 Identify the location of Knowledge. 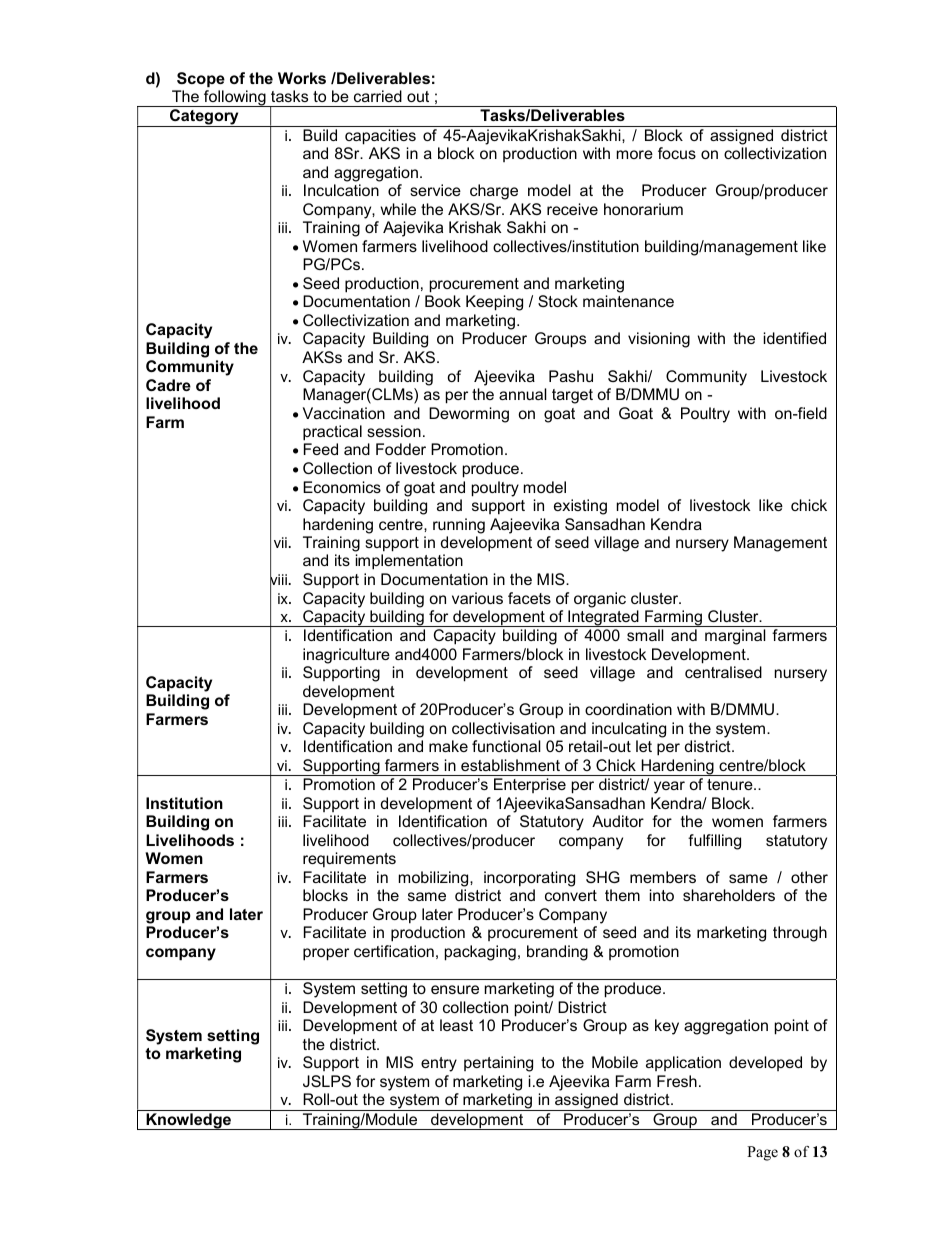
(188, 1121).
